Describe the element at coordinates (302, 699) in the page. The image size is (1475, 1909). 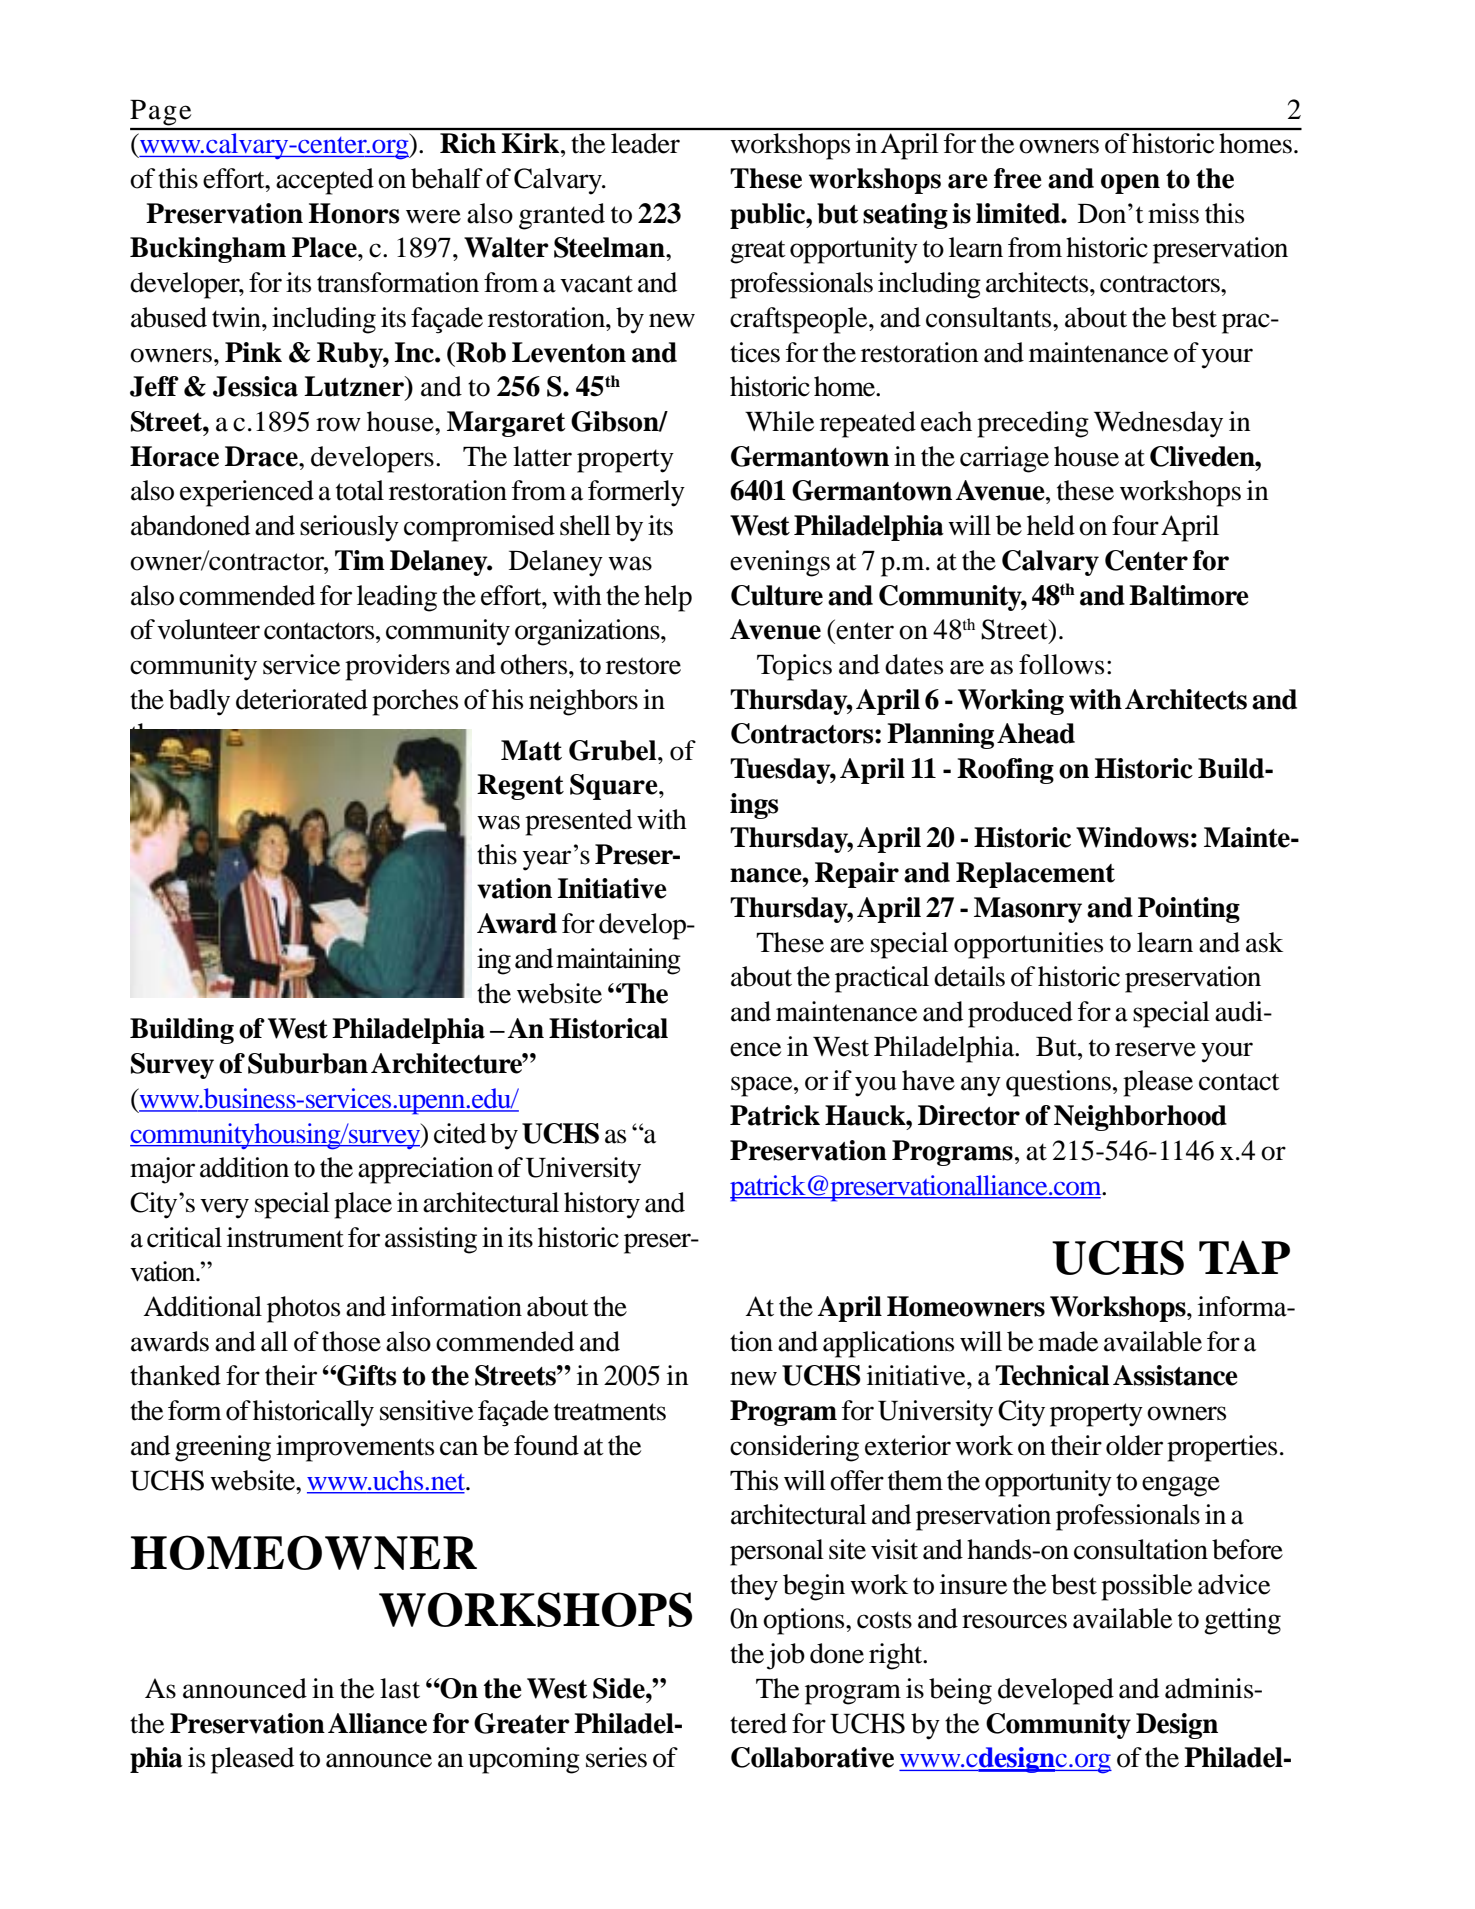
I see `deteriorated` at that location.
